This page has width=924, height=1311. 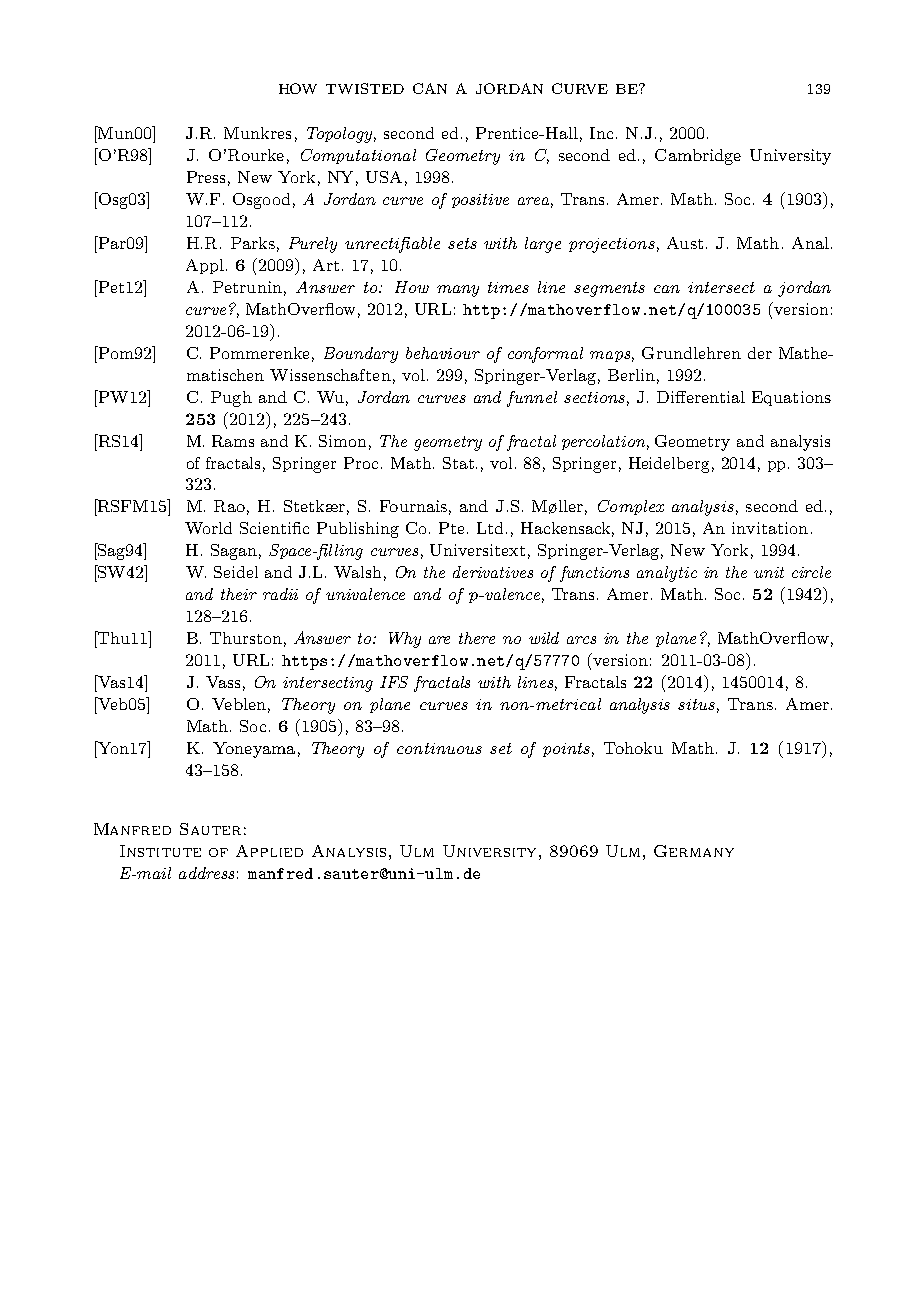 What do you see at coordinates (206, 873) in the page?
I see `address` at bounding box center [206, 873].
